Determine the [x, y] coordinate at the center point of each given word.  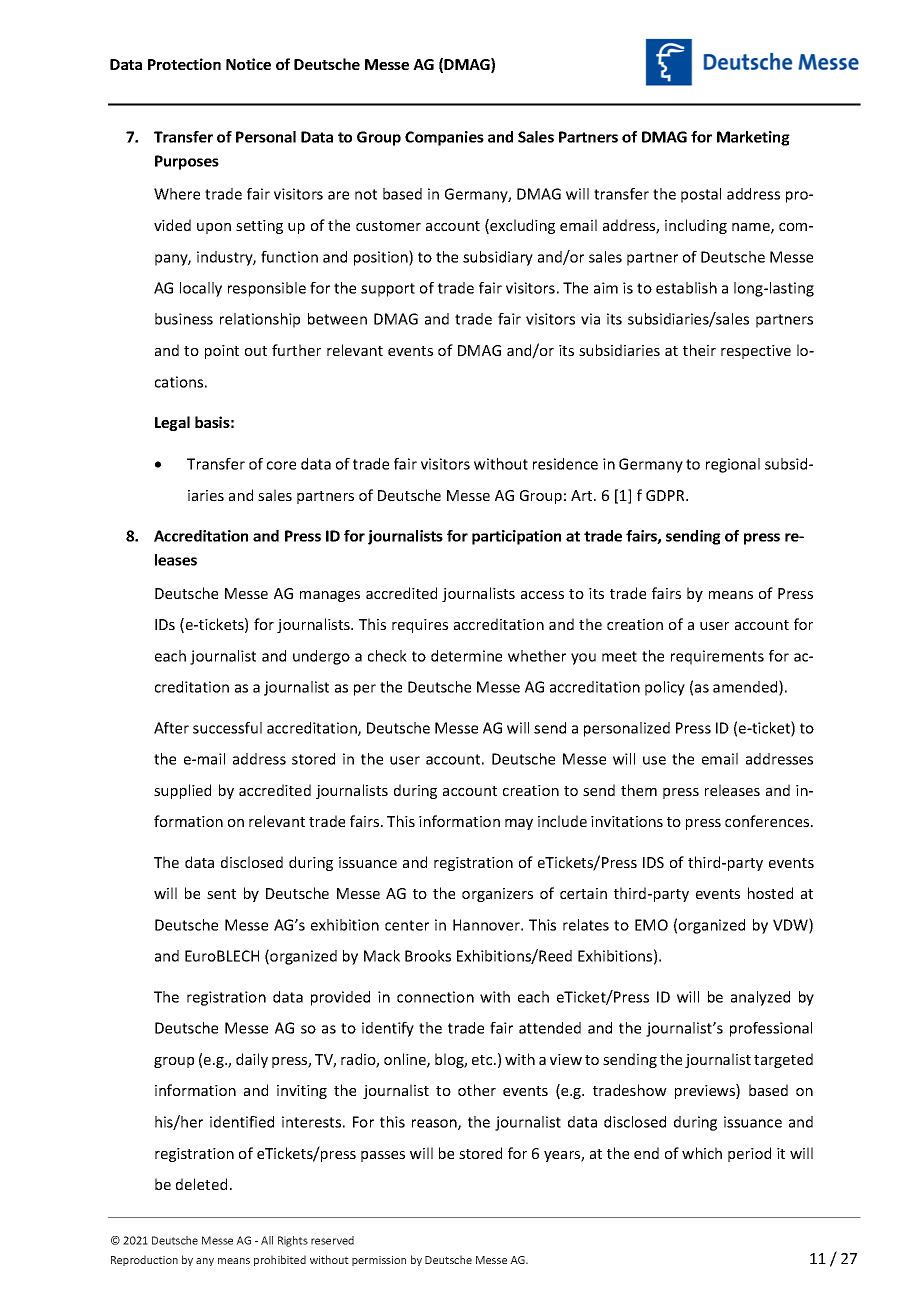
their [699, 350]
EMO [651, 925]
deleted [201, 1184]
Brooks [428, 956]
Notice [248, 64]
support [388, 290]
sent [221, 894]
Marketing [753, 138]
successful [227, 728]
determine [466, 656]
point [222, 352]
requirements [717, 657]
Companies [444, 138]
